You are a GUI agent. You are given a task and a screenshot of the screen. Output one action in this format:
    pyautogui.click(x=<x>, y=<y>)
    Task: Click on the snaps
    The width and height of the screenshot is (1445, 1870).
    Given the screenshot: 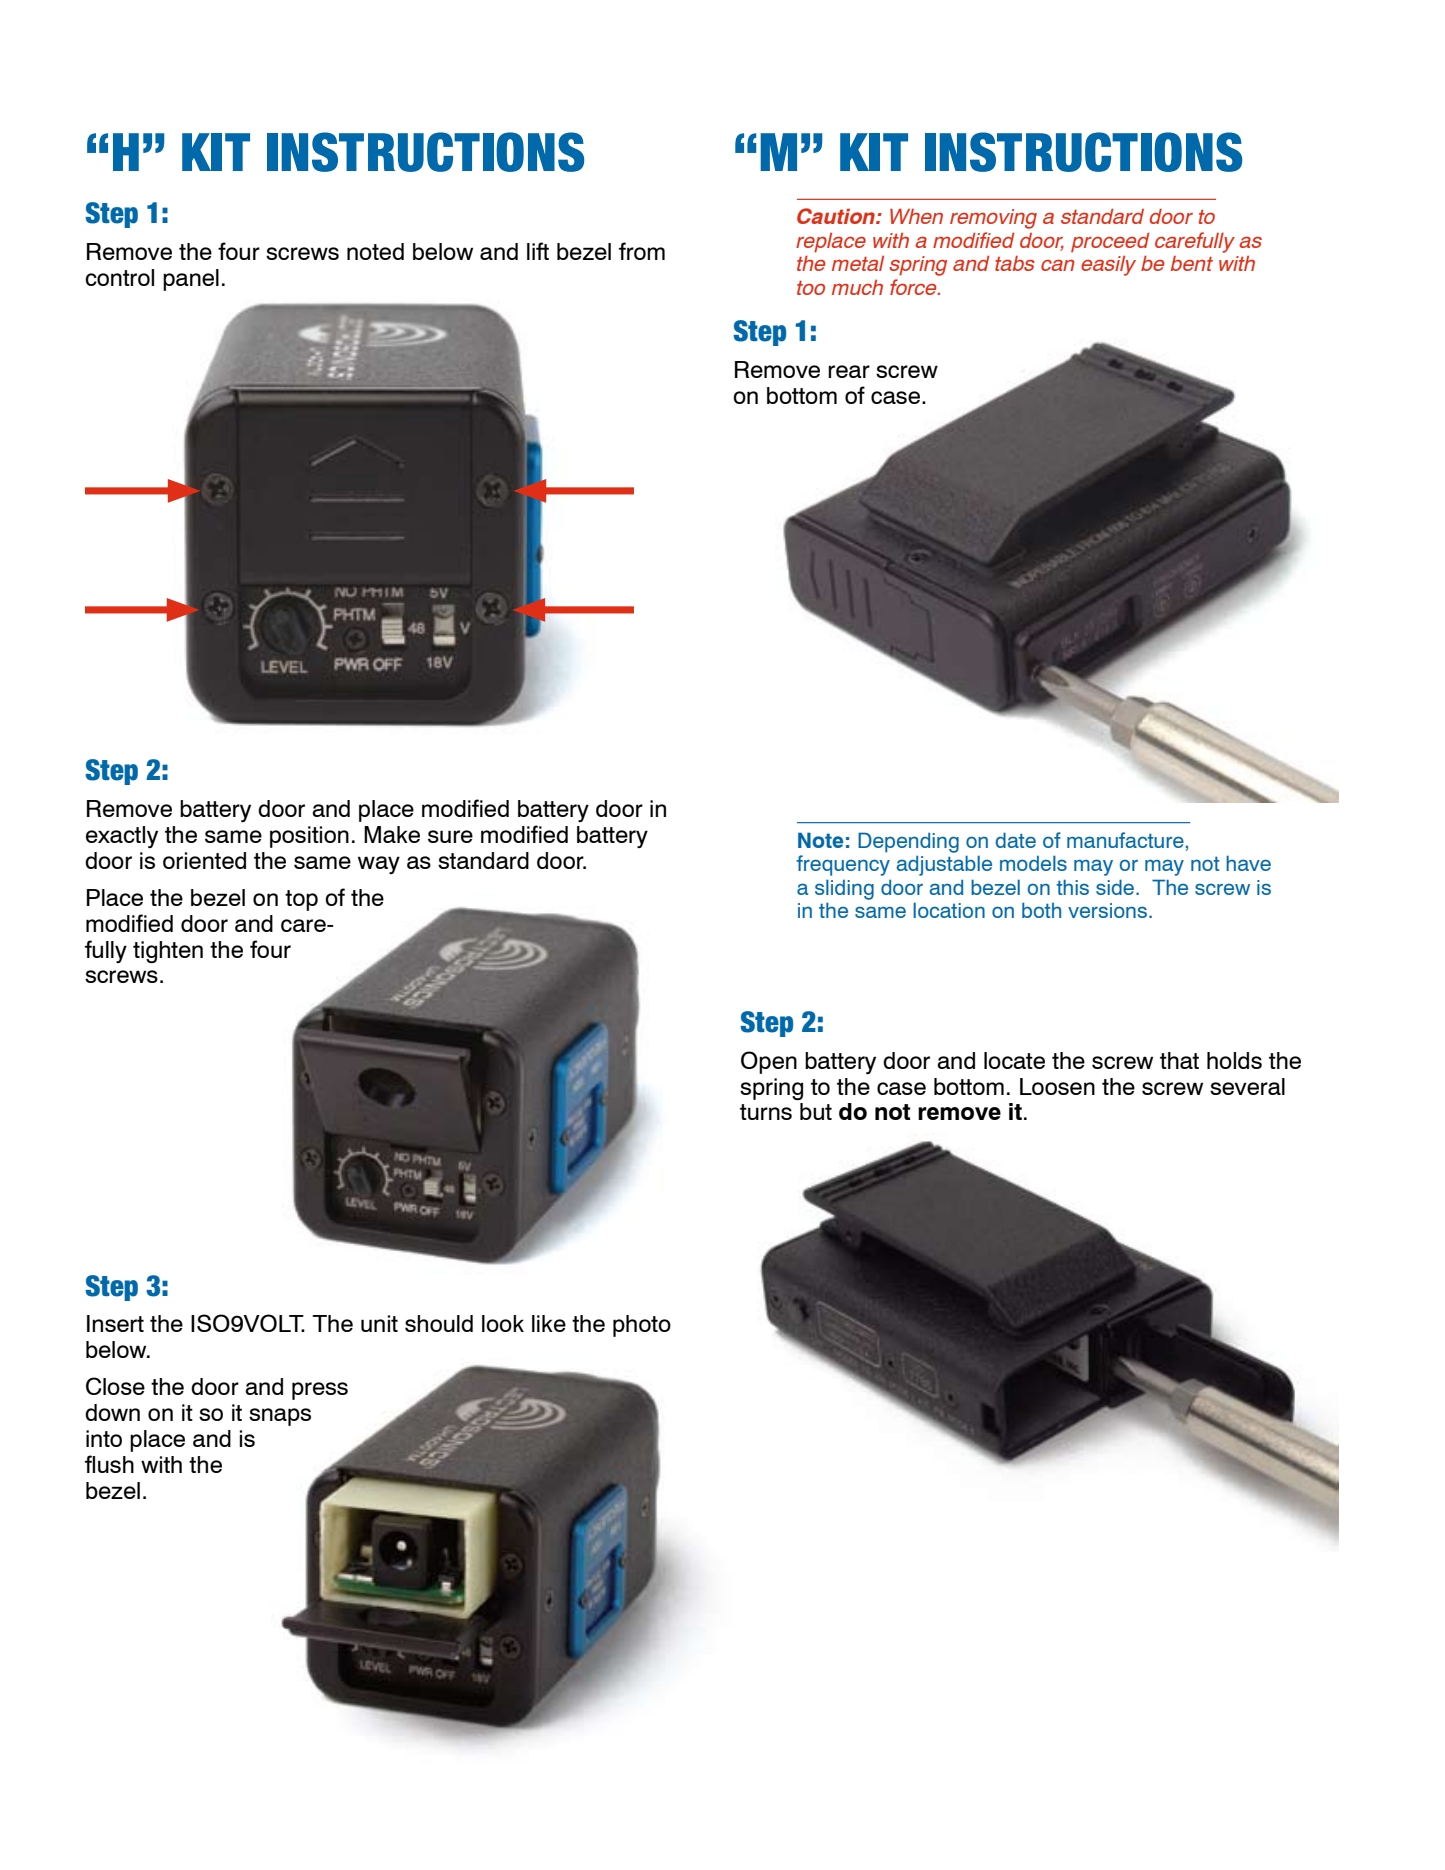 What is the action you would take?
    pyautogui.click(x=280, y=1417)
